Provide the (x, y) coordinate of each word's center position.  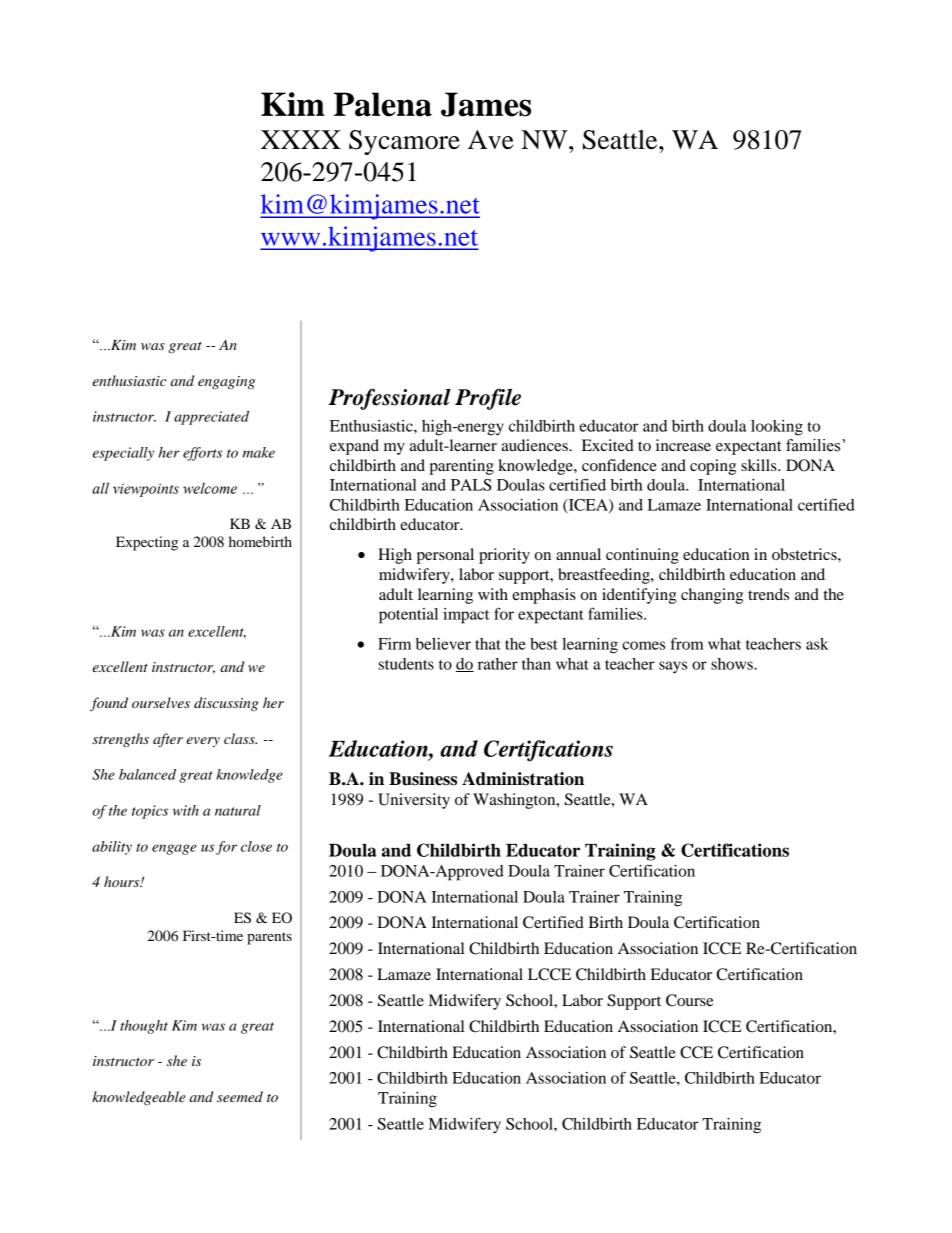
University (414, 801)
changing (712, 596)
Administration (523, 779)
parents (269, 938)
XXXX (301, 139)
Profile (488, 399)
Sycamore (404, 142)
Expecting (147, 543)
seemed (240, 1096)
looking (777, 428)
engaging (226, 383)
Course (690, 1000)
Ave (491, 140)
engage (174, 849)
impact (466, 616)
